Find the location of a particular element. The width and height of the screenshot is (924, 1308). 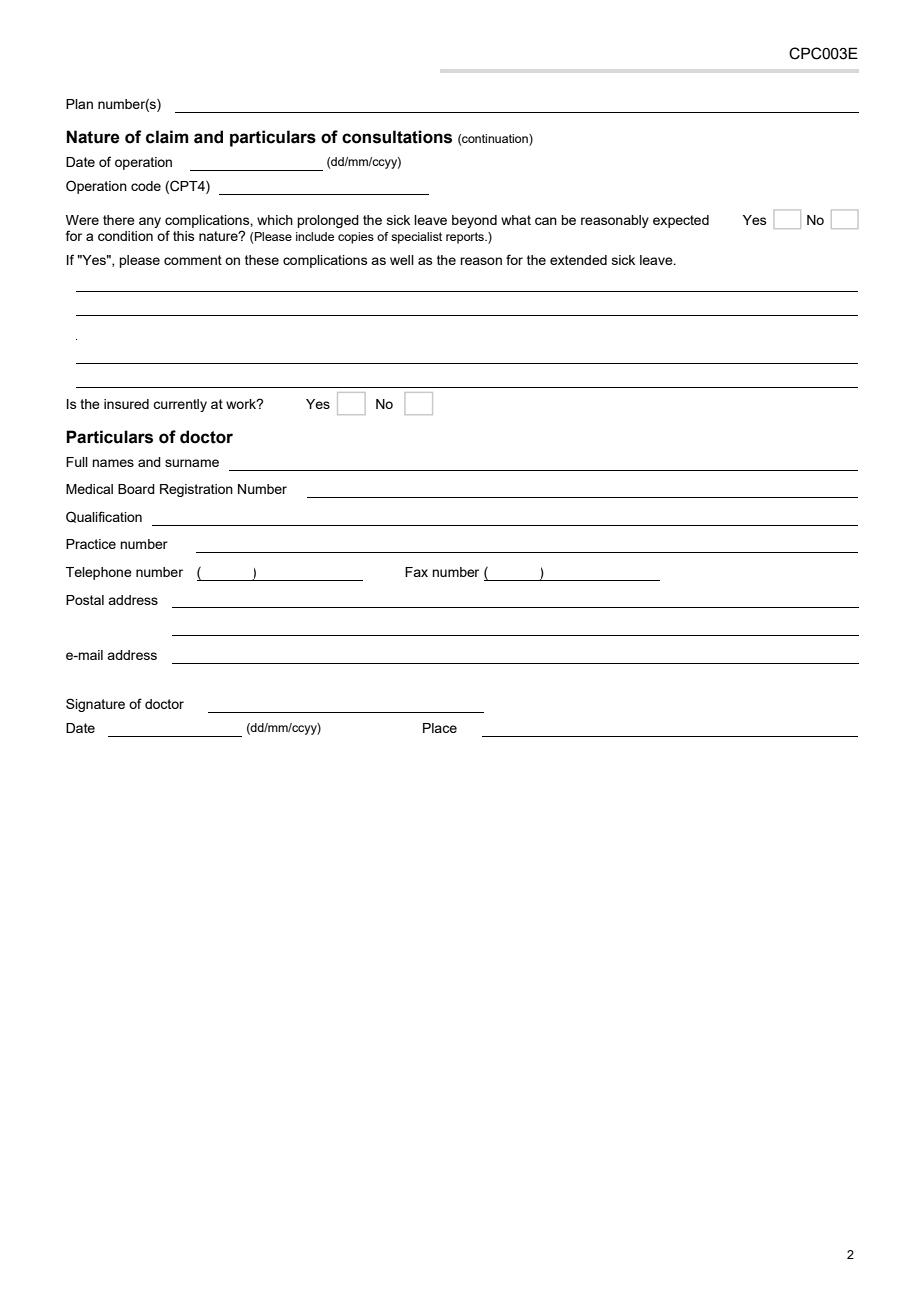

Postal is located at coordinates (85, 600).
